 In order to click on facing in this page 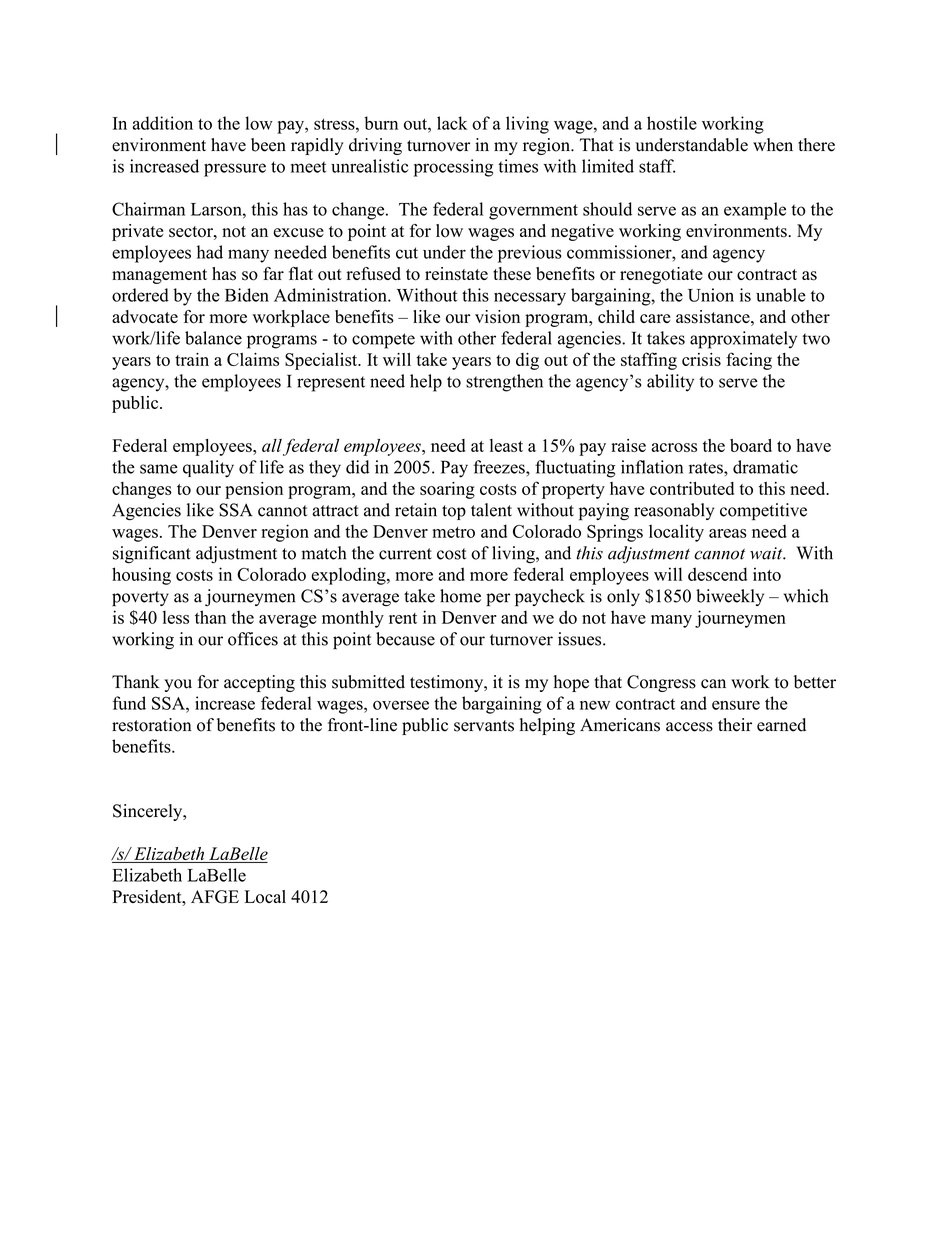, I will do `click(749, 361)`.
